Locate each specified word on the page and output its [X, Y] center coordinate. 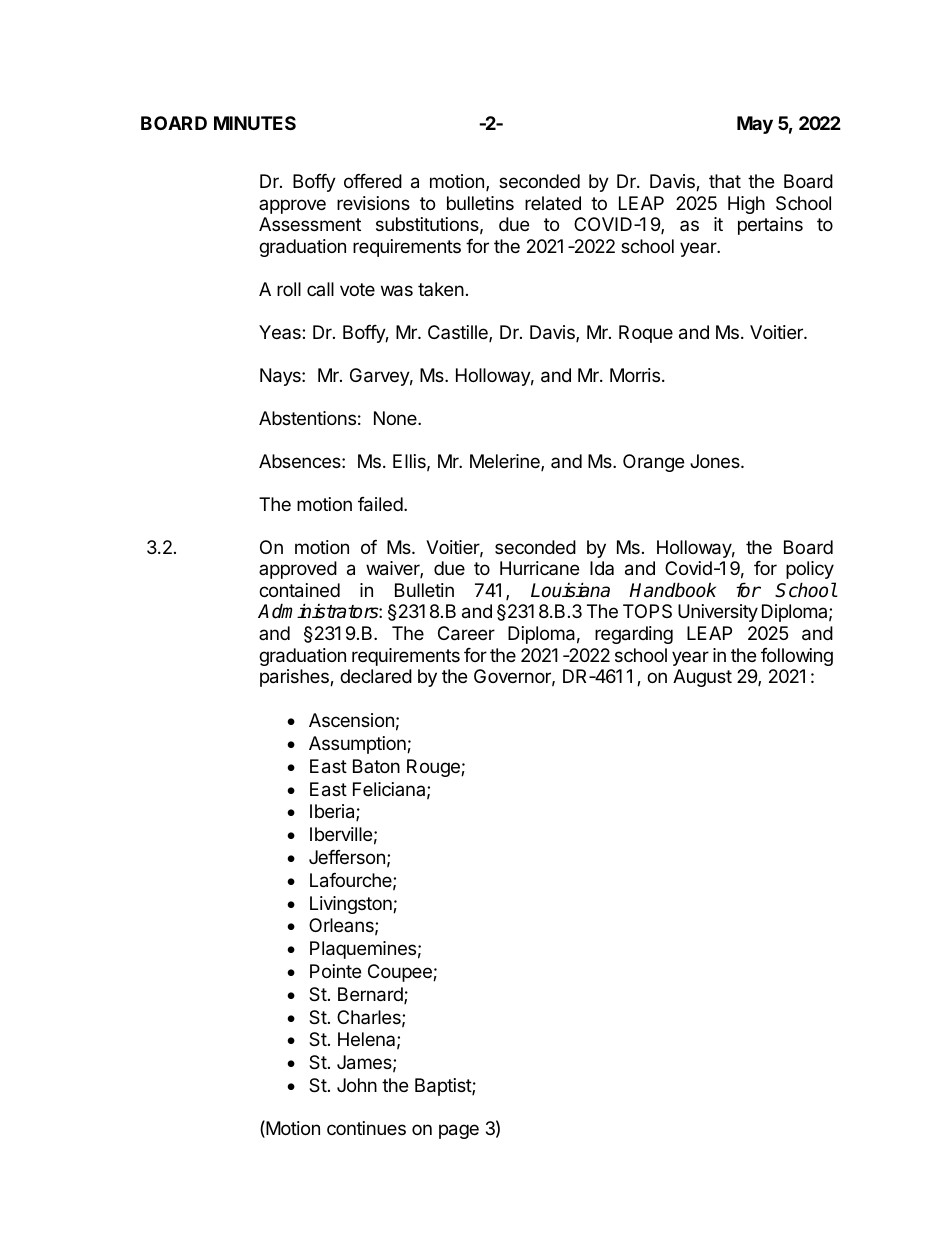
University [718, 613]
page [459, 1131]
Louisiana [570, 590]
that [725, 181]
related [553, 203]
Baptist [444, 1087]
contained [299, 590]
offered [373, 181]
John [357, 1085]
